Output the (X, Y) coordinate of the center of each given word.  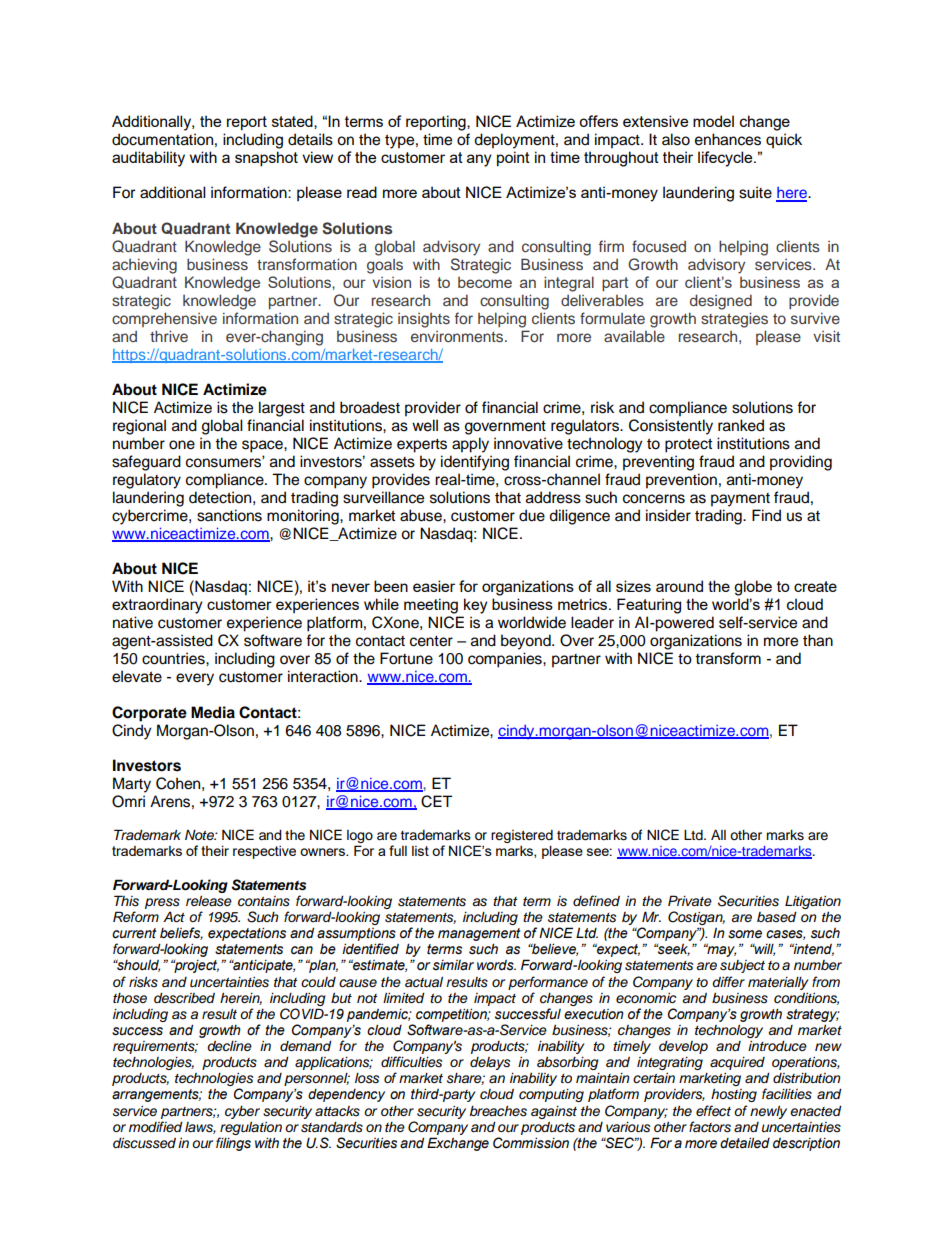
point (513, 158)
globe (753, 588)
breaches (498, 1111)
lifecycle (726, 159)
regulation (251, 1128)
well (425, 425)
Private (690, 900)
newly (768, 1112)
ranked (741, 425)
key (475, 606)
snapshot (266, 159)
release (209, 901)
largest (282, 409)
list (420, 851)
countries (174, 658)
